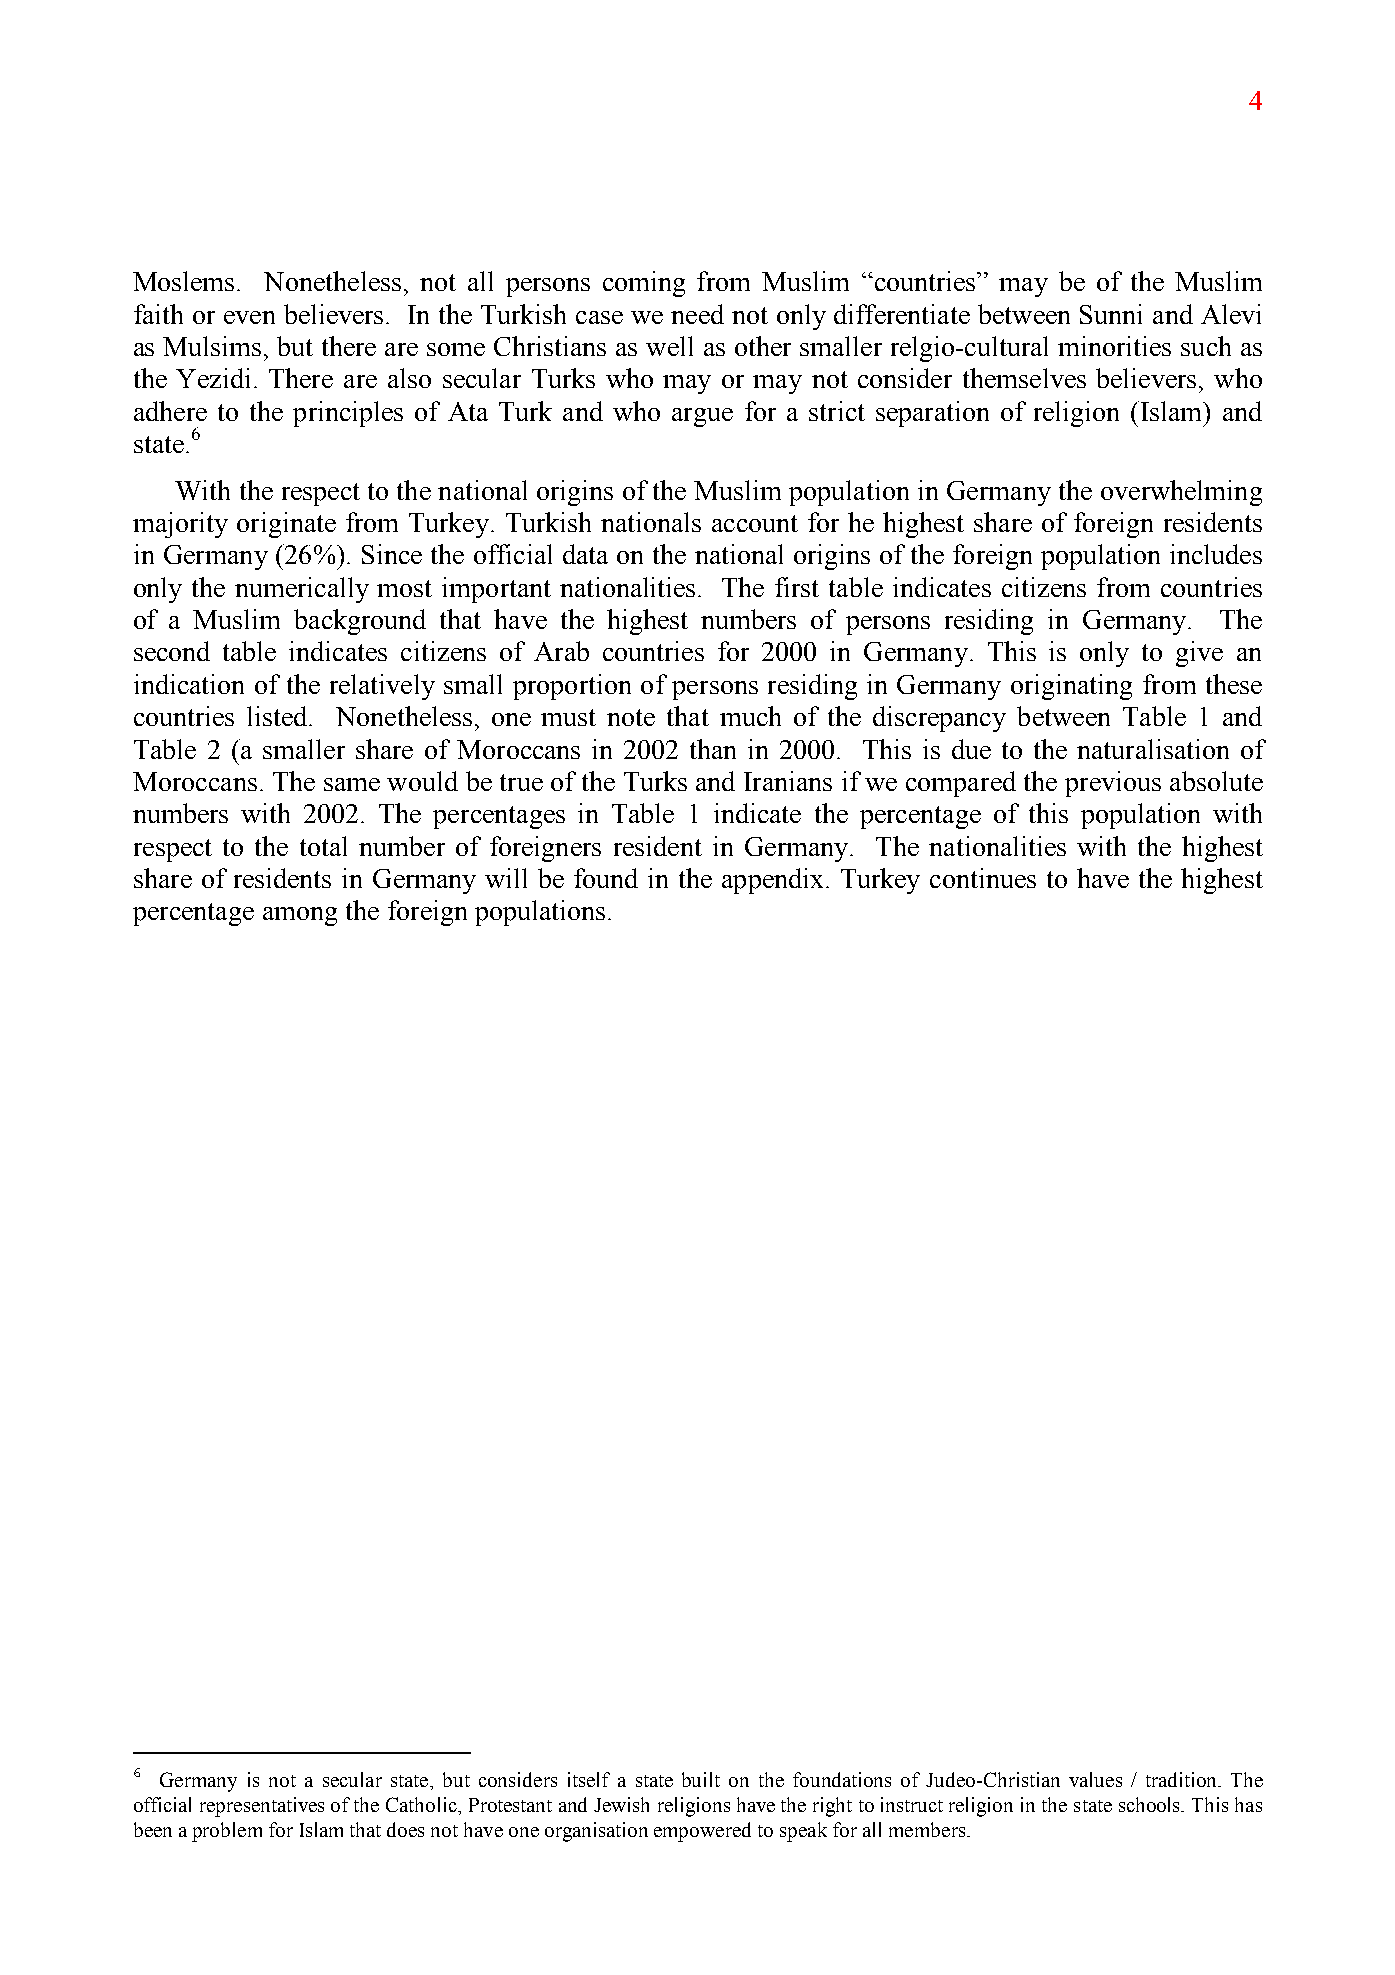 Image resolution: width=1395 pixels, height=1975 pixels. Describe the element at coordinates (1111, 314) in the page. I see `Sunni` at that location.
